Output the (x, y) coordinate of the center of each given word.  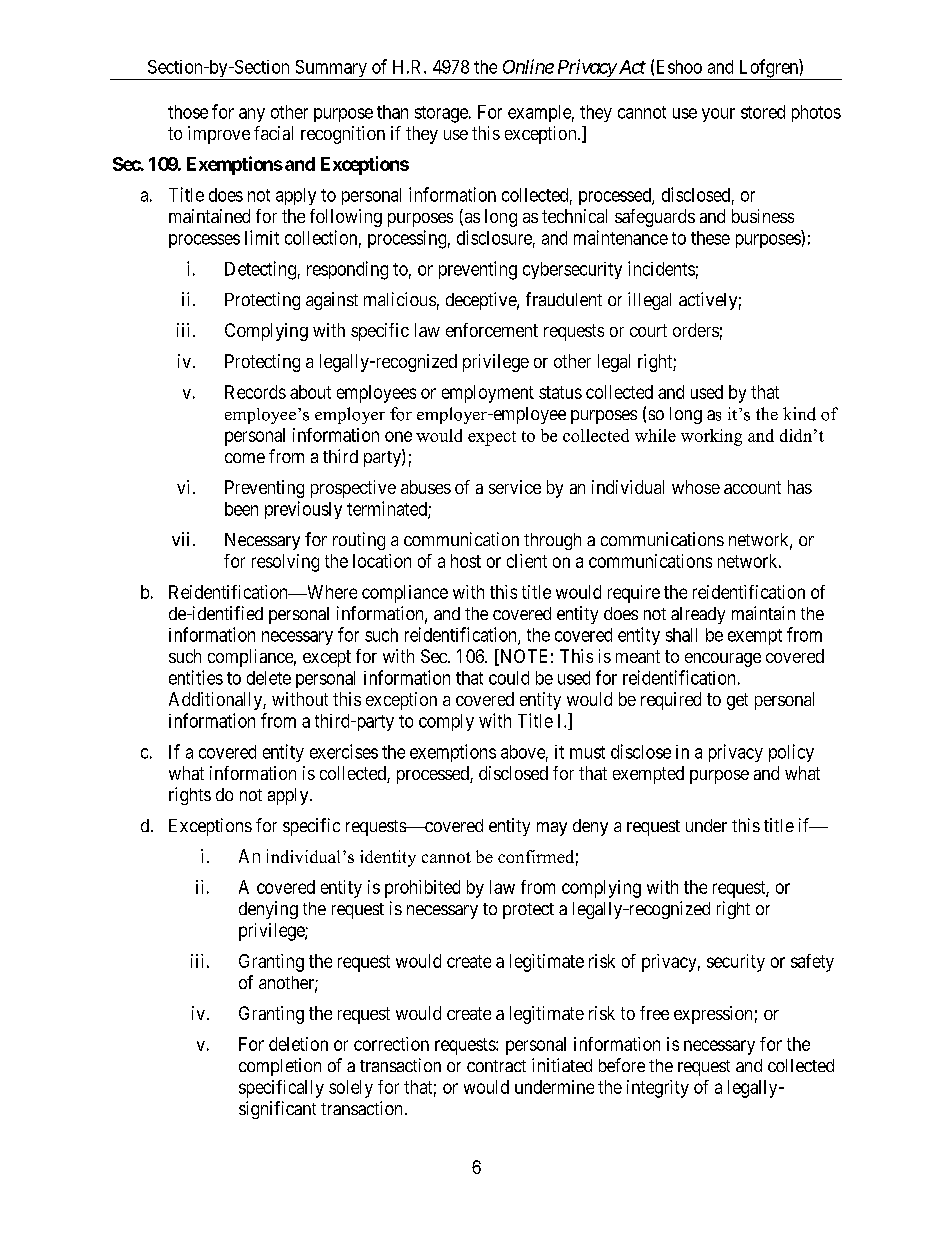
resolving (285, 563)
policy (791, 753)
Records (255, 392)
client (527, 561)
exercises (344, 751)
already (698, 615)
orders (696, 330)
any (252, 115)
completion (280, 1067)
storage (442, 114)
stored (763, 112)
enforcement (492, 330)
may (552, 829)
